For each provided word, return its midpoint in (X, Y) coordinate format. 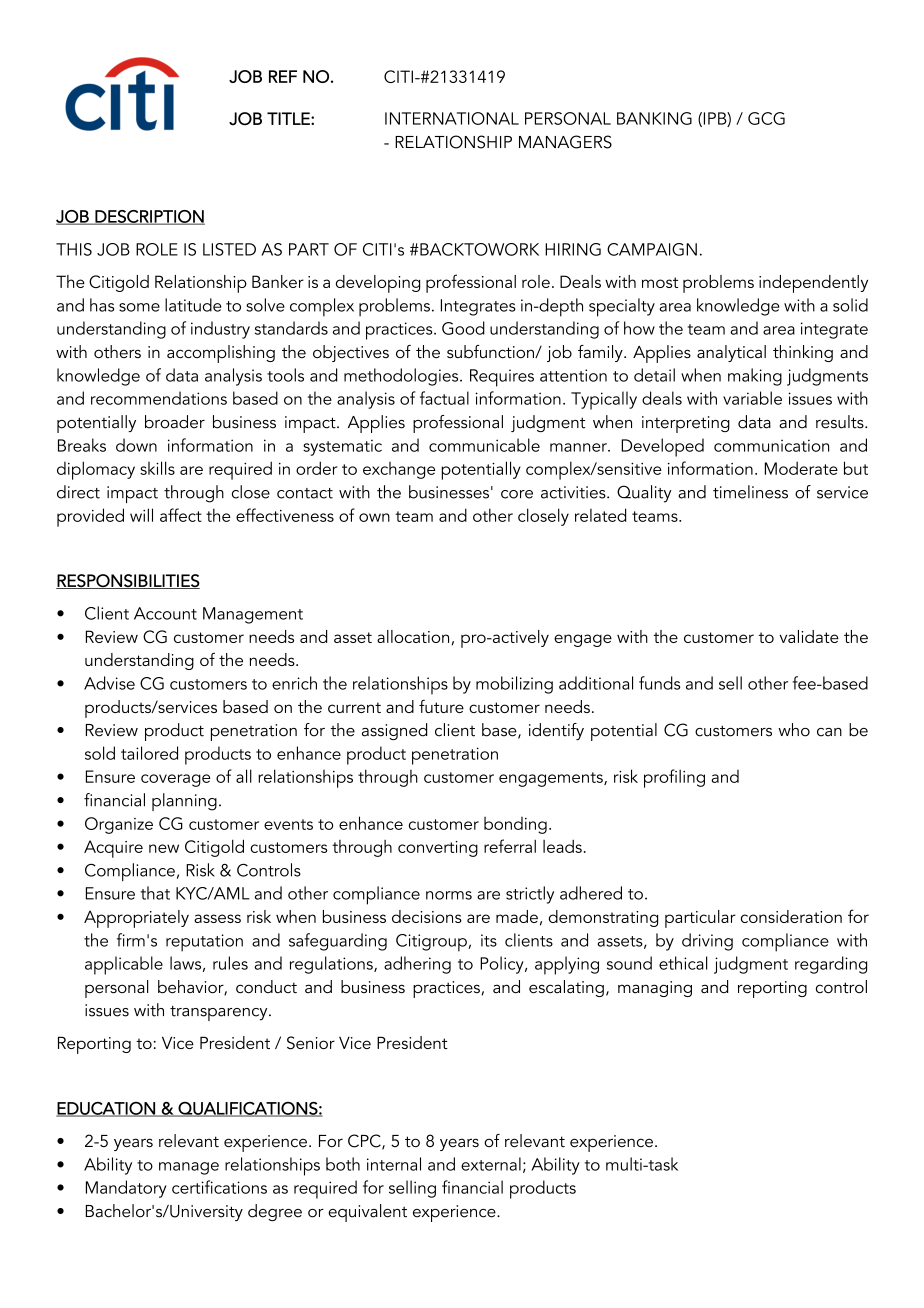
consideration (791, 916)
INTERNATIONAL (452, 118)
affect (181, 515)
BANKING (654, 118)
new (164, 848)
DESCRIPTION (149, 217)
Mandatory (126, 1189)
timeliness (750, 492)
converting (438, 849)
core (517, 494)
